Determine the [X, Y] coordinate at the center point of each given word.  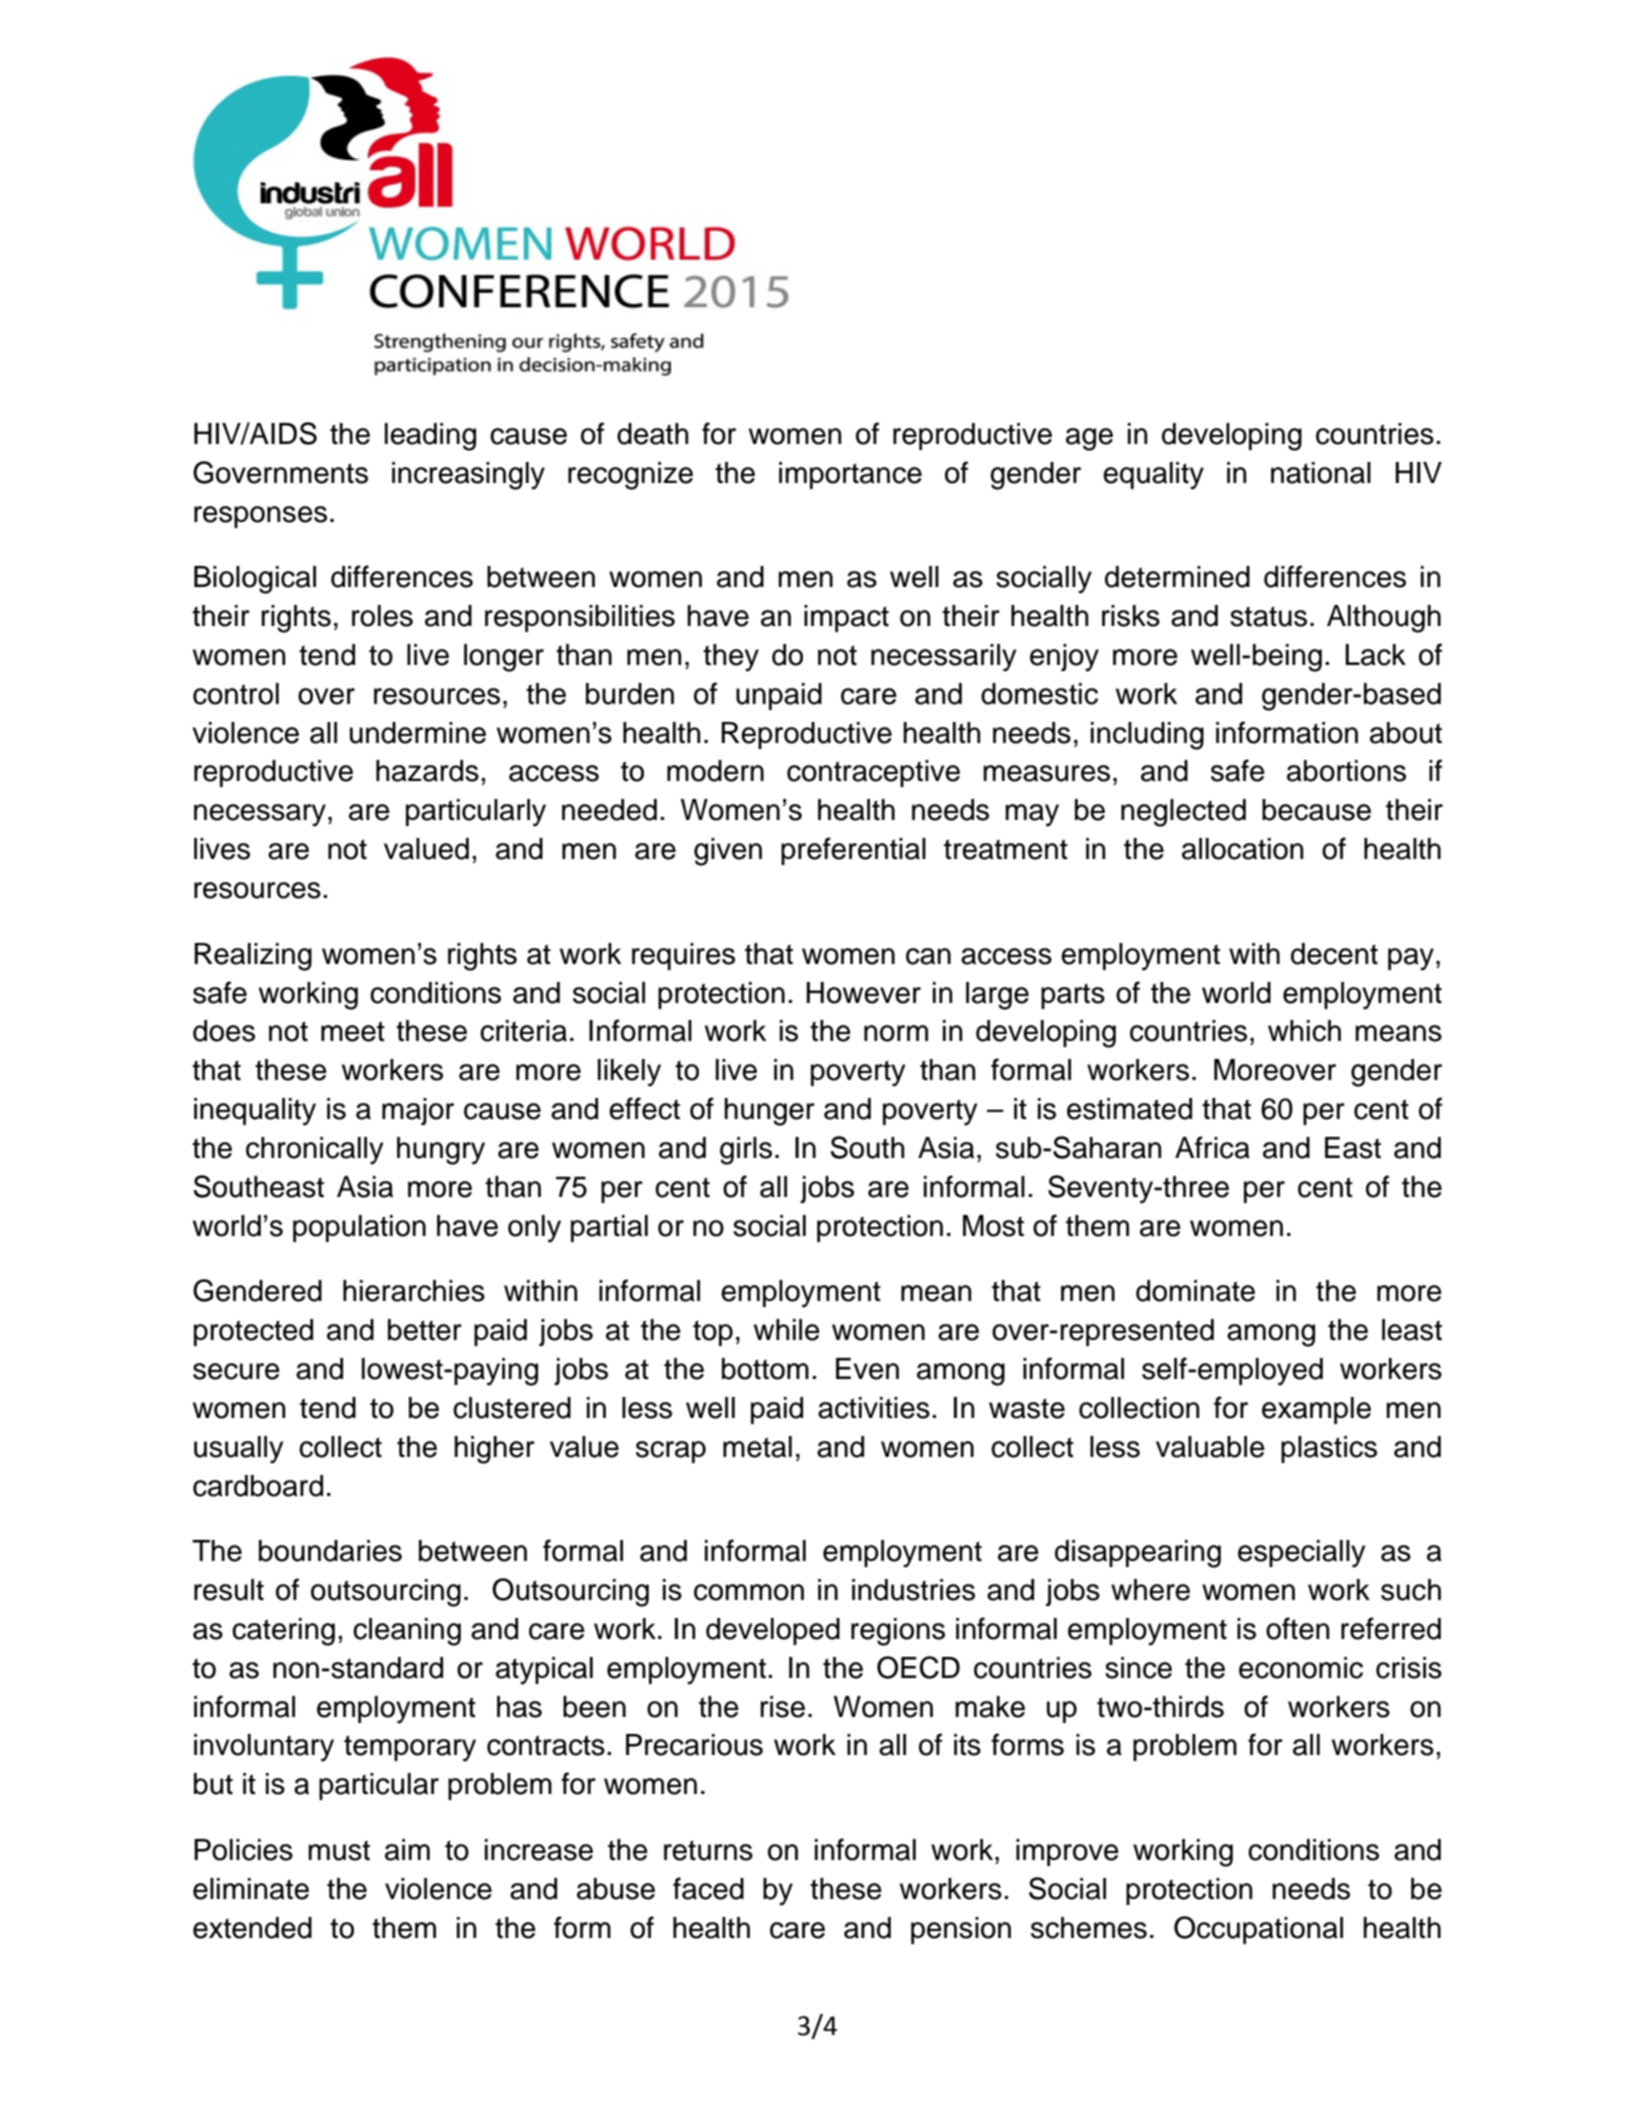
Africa [1212, 1147]
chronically [314, 1151]
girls [746, 1151]
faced [708, 1888]
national [1321, 473]
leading [430, 437]
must [339, 1850]
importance [850, 475]
